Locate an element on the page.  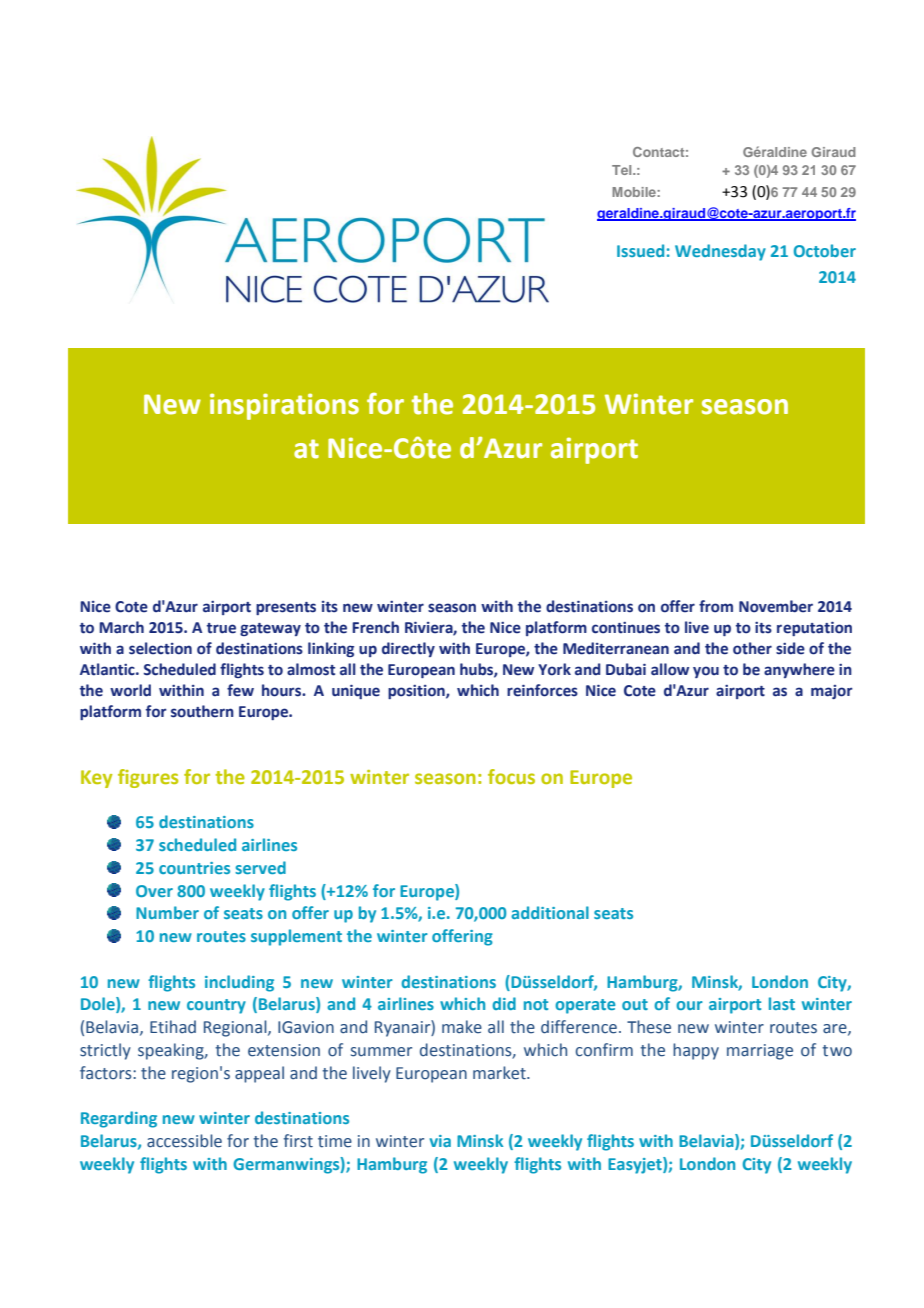
last is located at coordinates (782, 1003).
